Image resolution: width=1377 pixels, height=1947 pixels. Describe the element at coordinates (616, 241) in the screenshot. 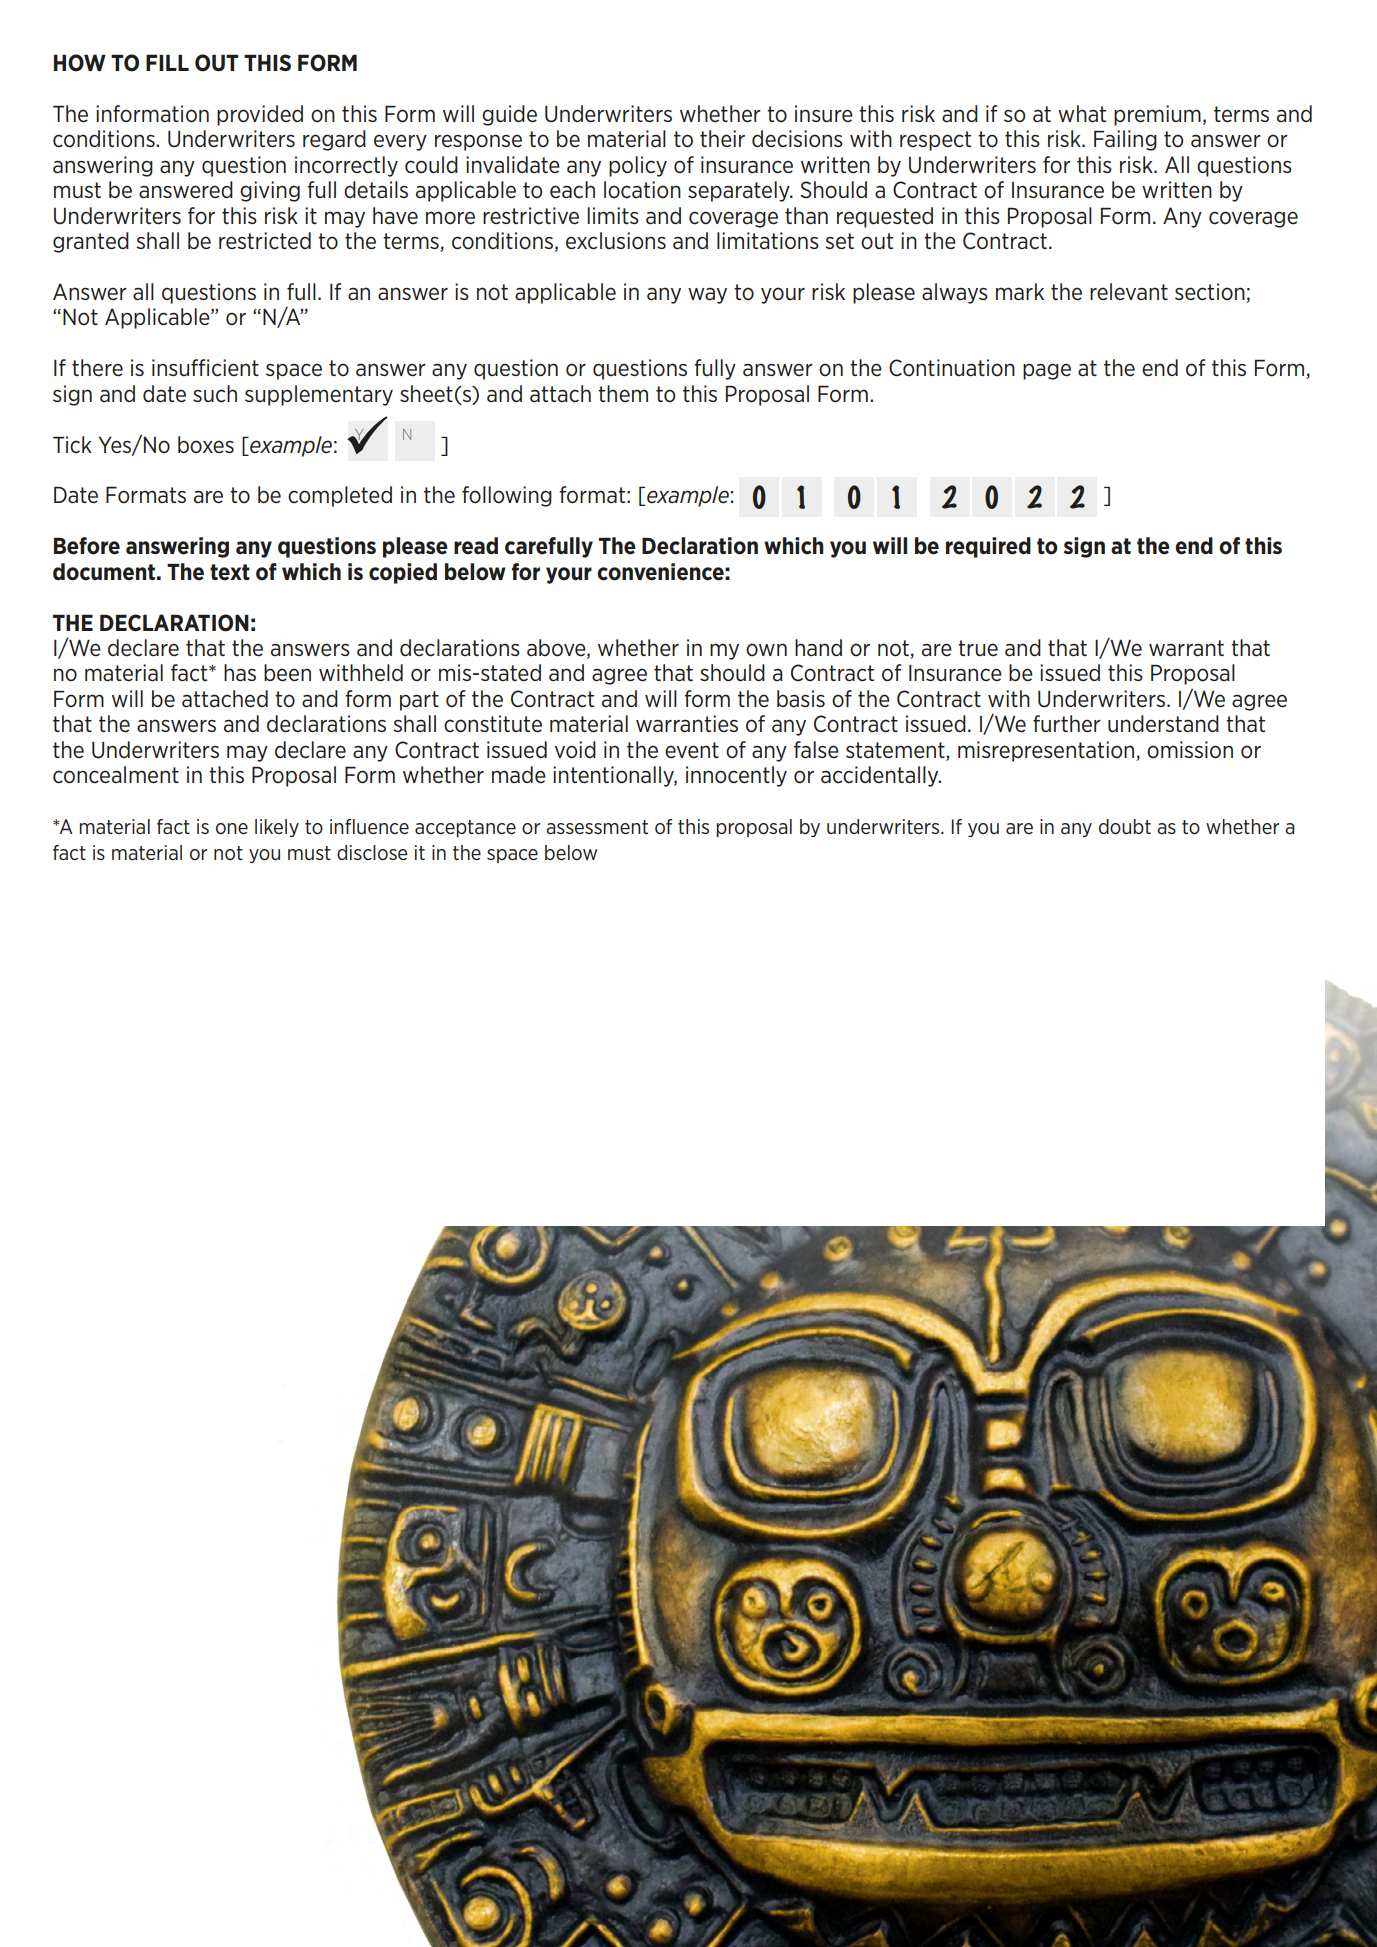

I see `exclusions` at that location.
